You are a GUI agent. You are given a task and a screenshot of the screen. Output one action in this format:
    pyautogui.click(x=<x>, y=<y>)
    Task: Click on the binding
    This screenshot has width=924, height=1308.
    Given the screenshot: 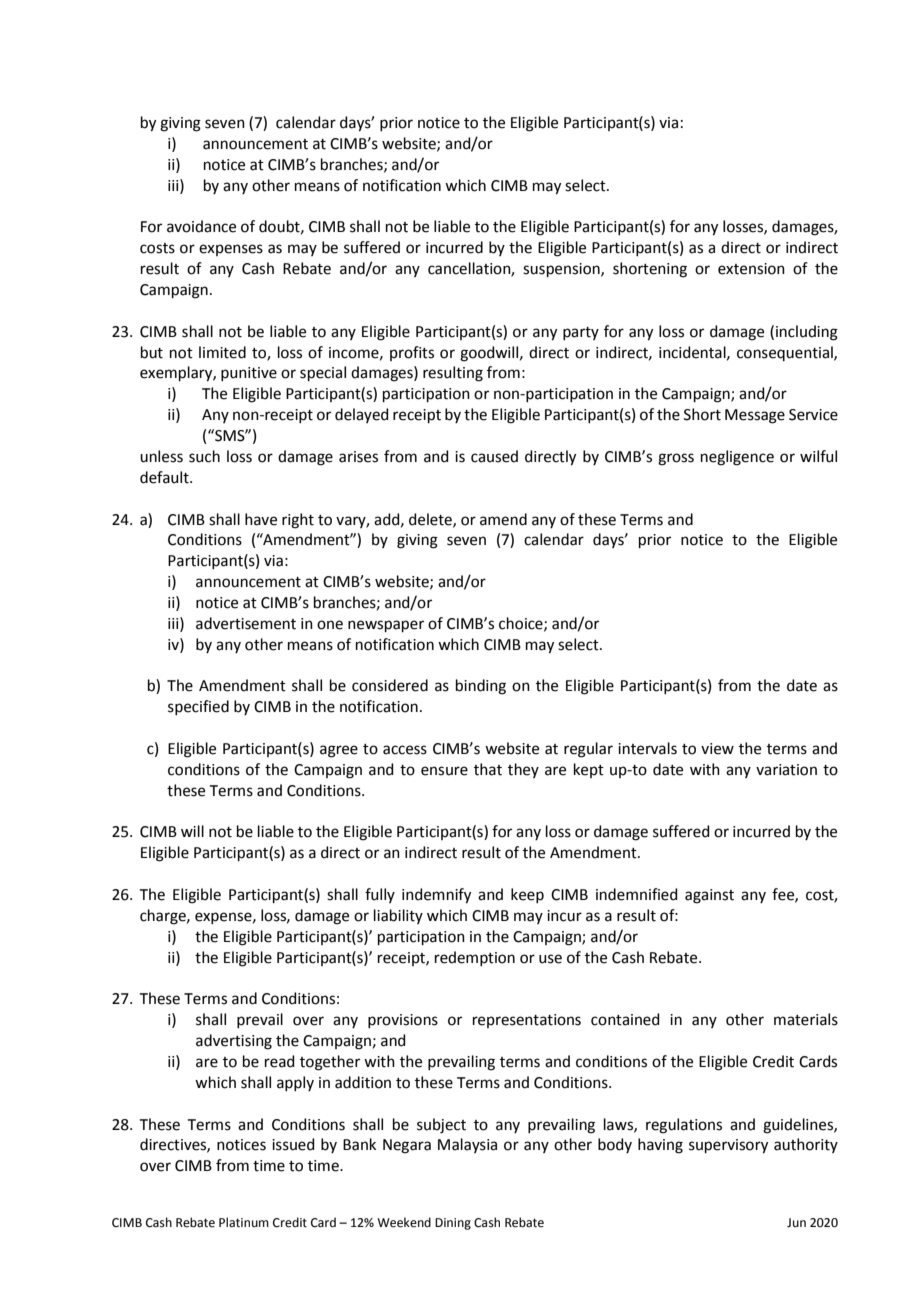 What is the action you would take?
    pyautogui.click(x=481, y=687)
